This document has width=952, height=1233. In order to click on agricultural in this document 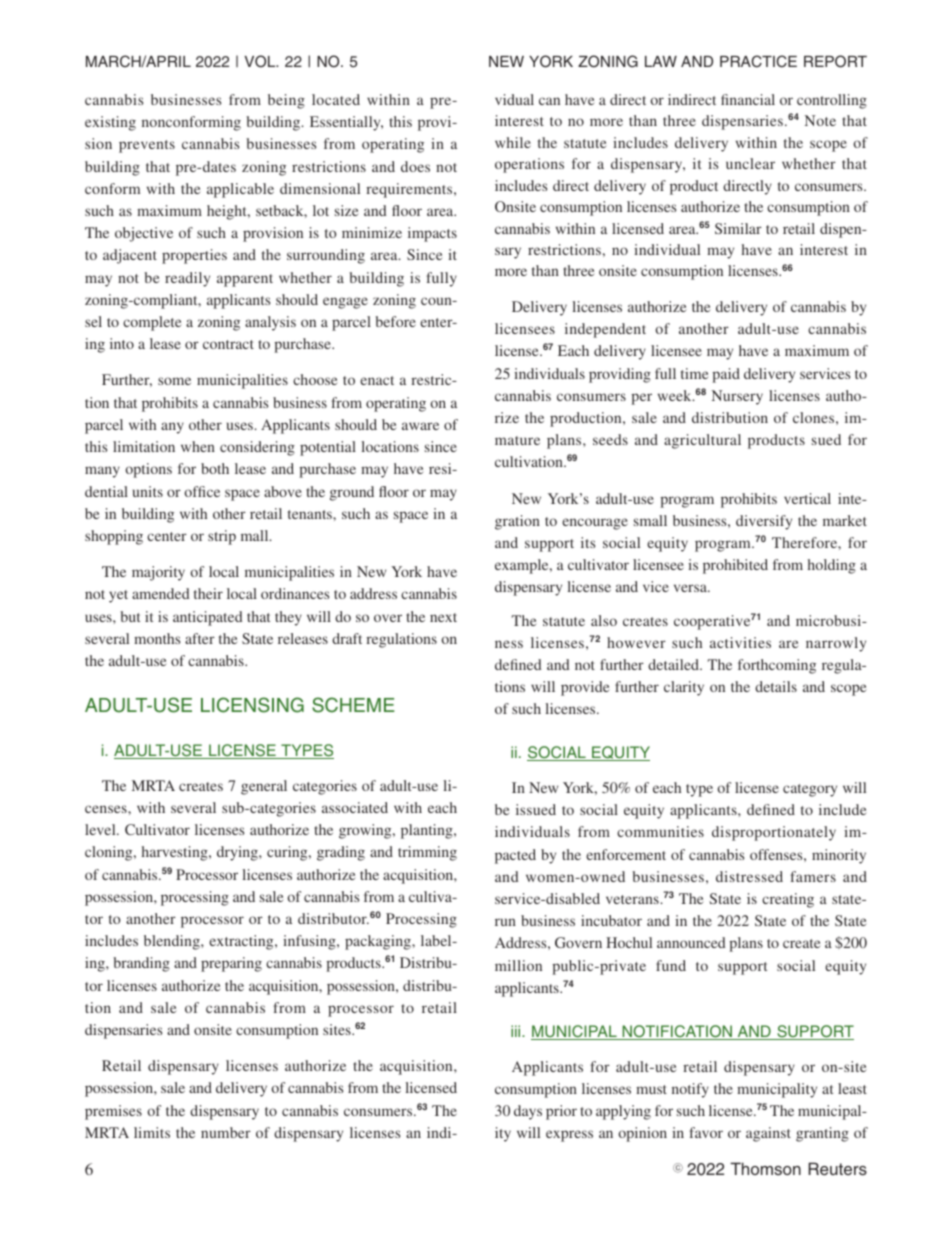, I will do `click(702, 441)`.
